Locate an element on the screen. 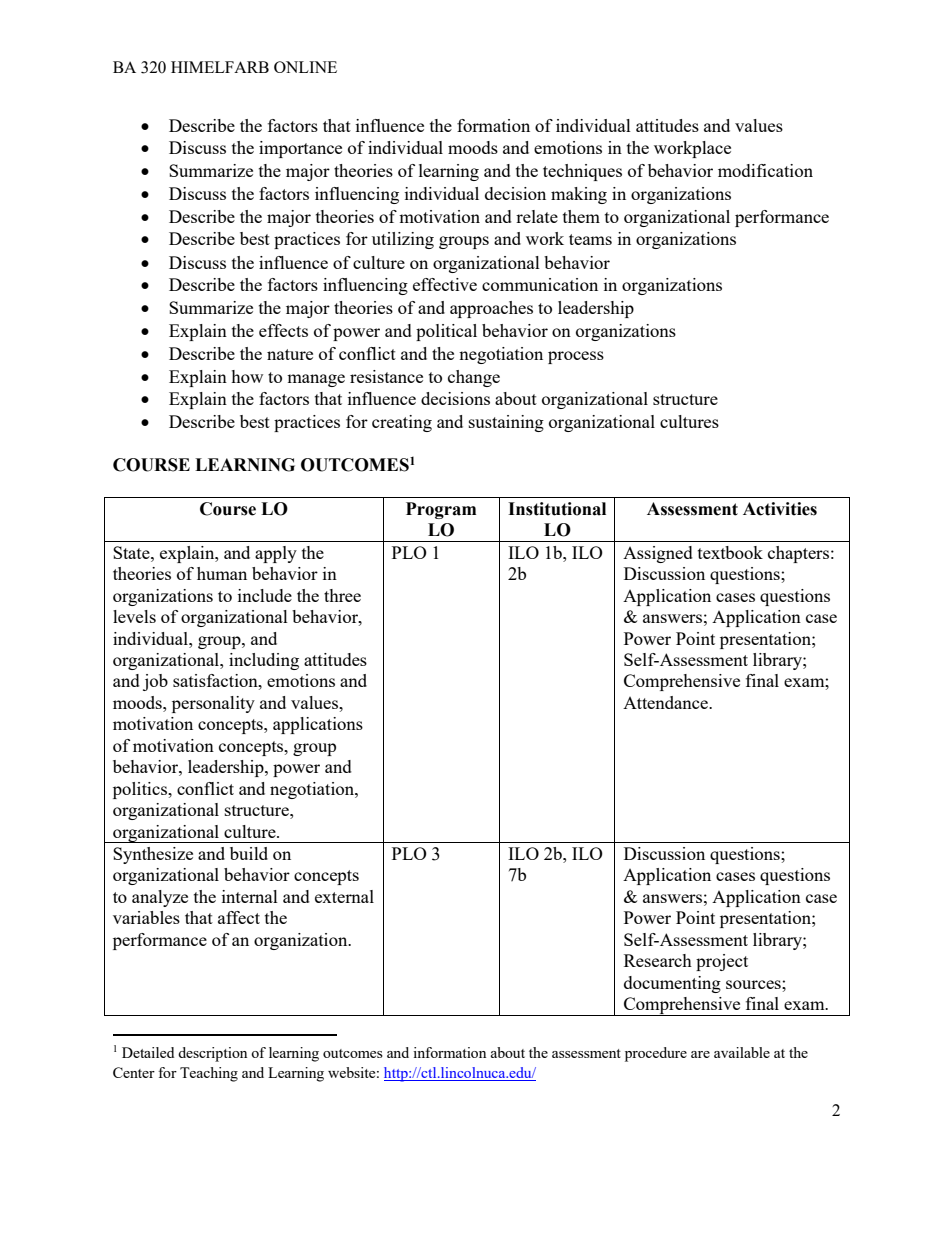  techniques is located at coordinates (582, 172).
